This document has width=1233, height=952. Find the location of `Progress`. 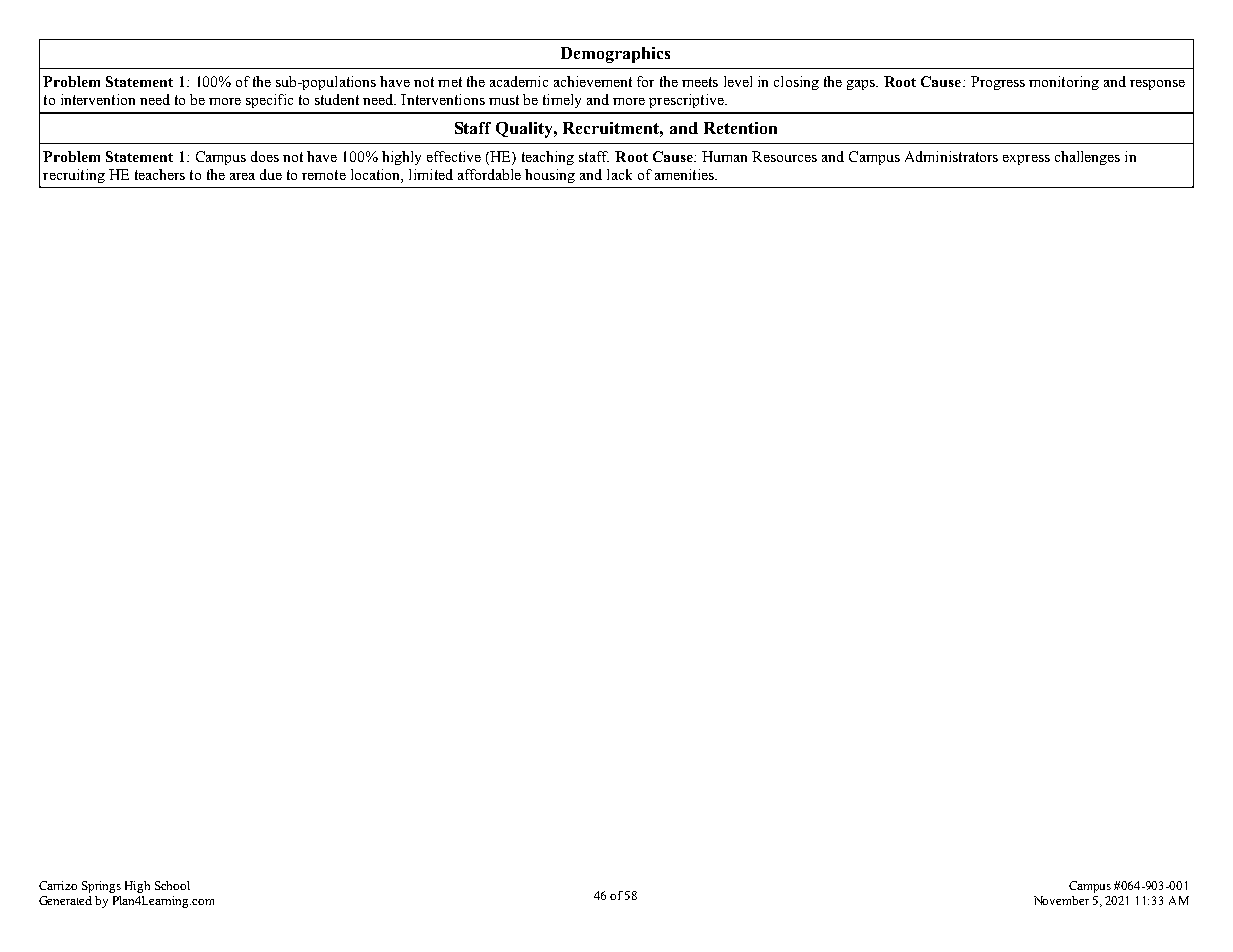

Progress is located at coordinates (998, 83).
